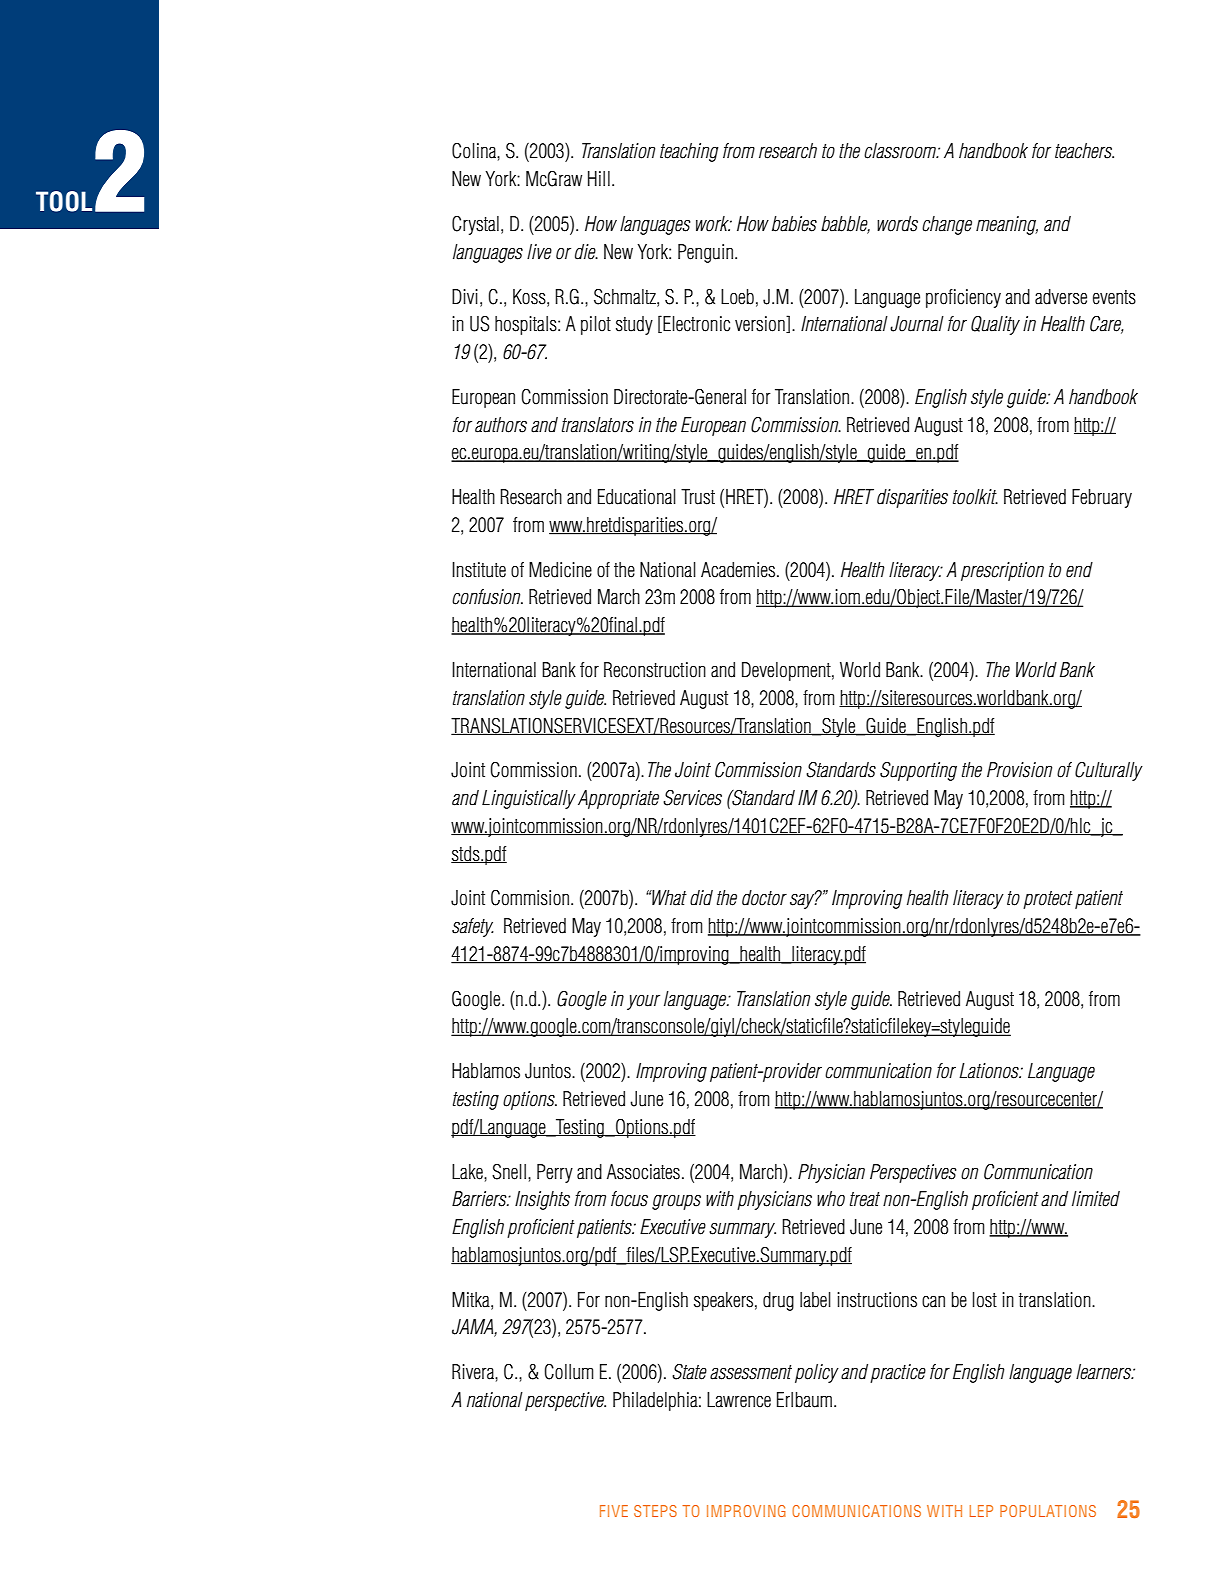 The height and width of the document is (1569, 1212). Describe the element at coordinates (1048, 900) in the document. I see `protect` at that location.
